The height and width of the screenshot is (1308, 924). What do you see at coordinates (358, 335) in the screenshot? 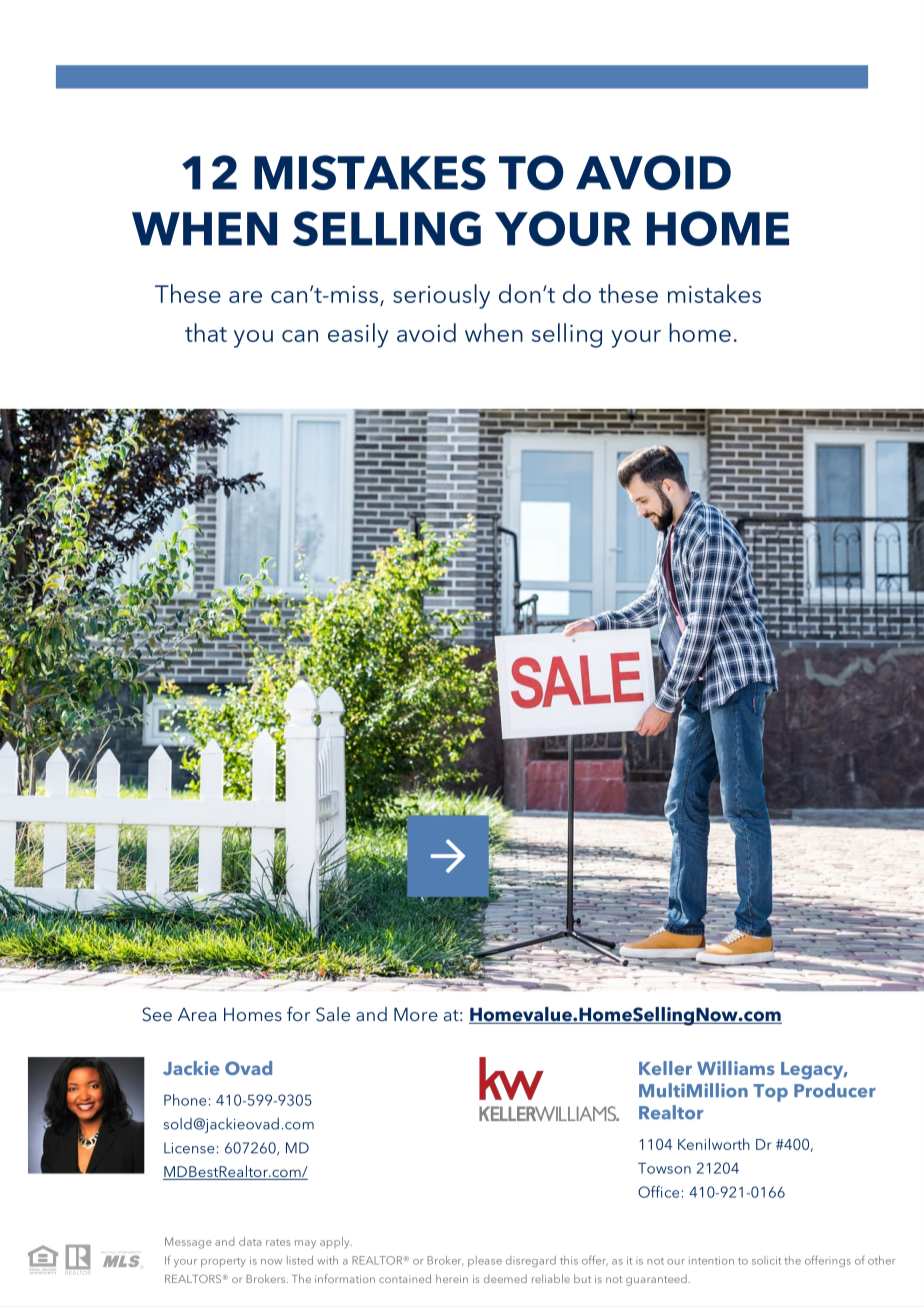
I see `easily` at bounding box center [358, 335].
